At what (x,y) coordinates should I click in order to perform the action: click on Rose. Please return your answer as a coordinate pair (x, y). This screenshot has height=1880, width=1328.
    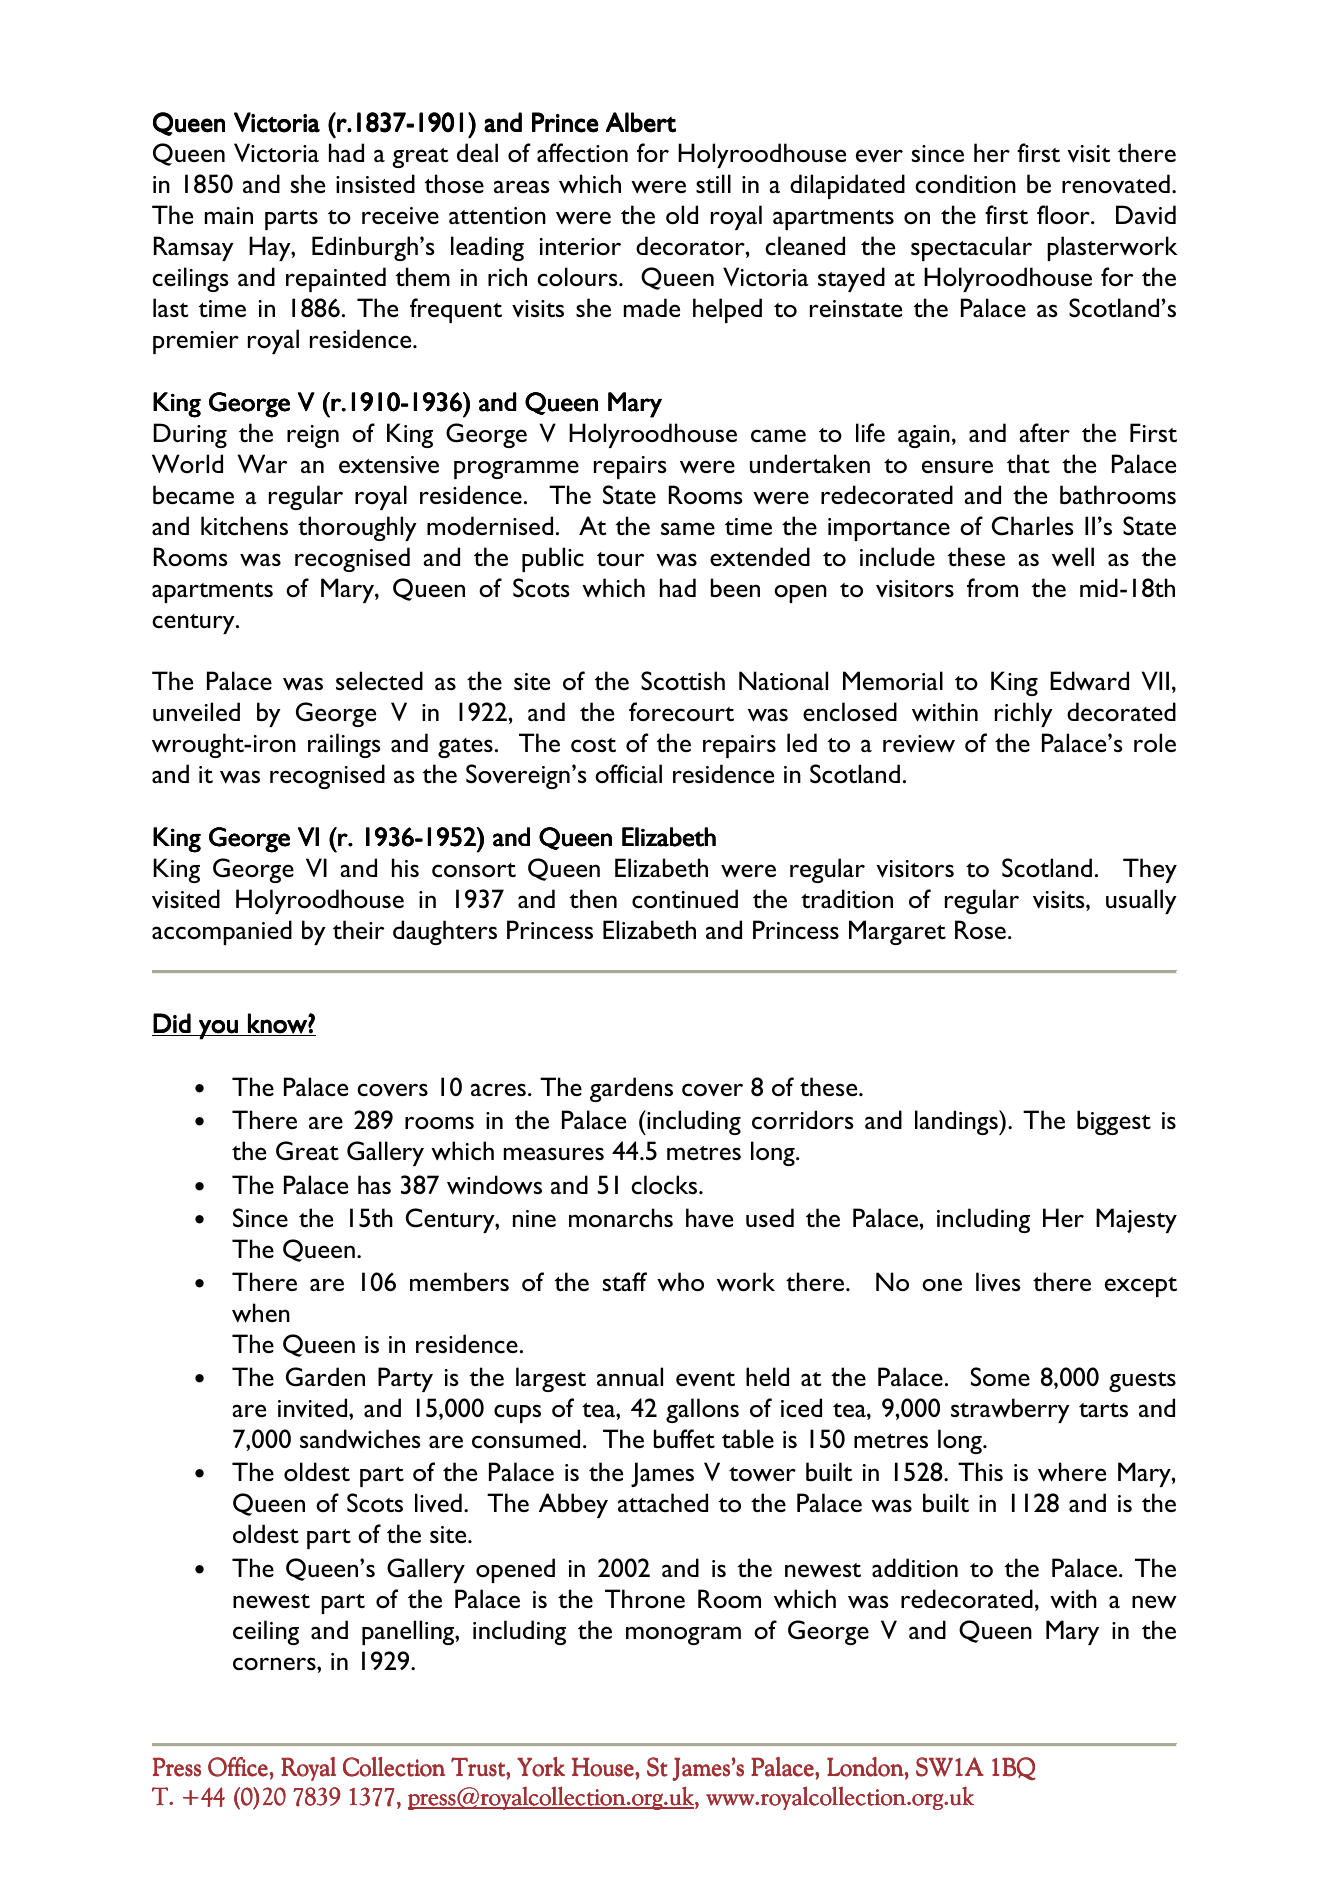
    Looking at the image, I should click on (980, 930).
